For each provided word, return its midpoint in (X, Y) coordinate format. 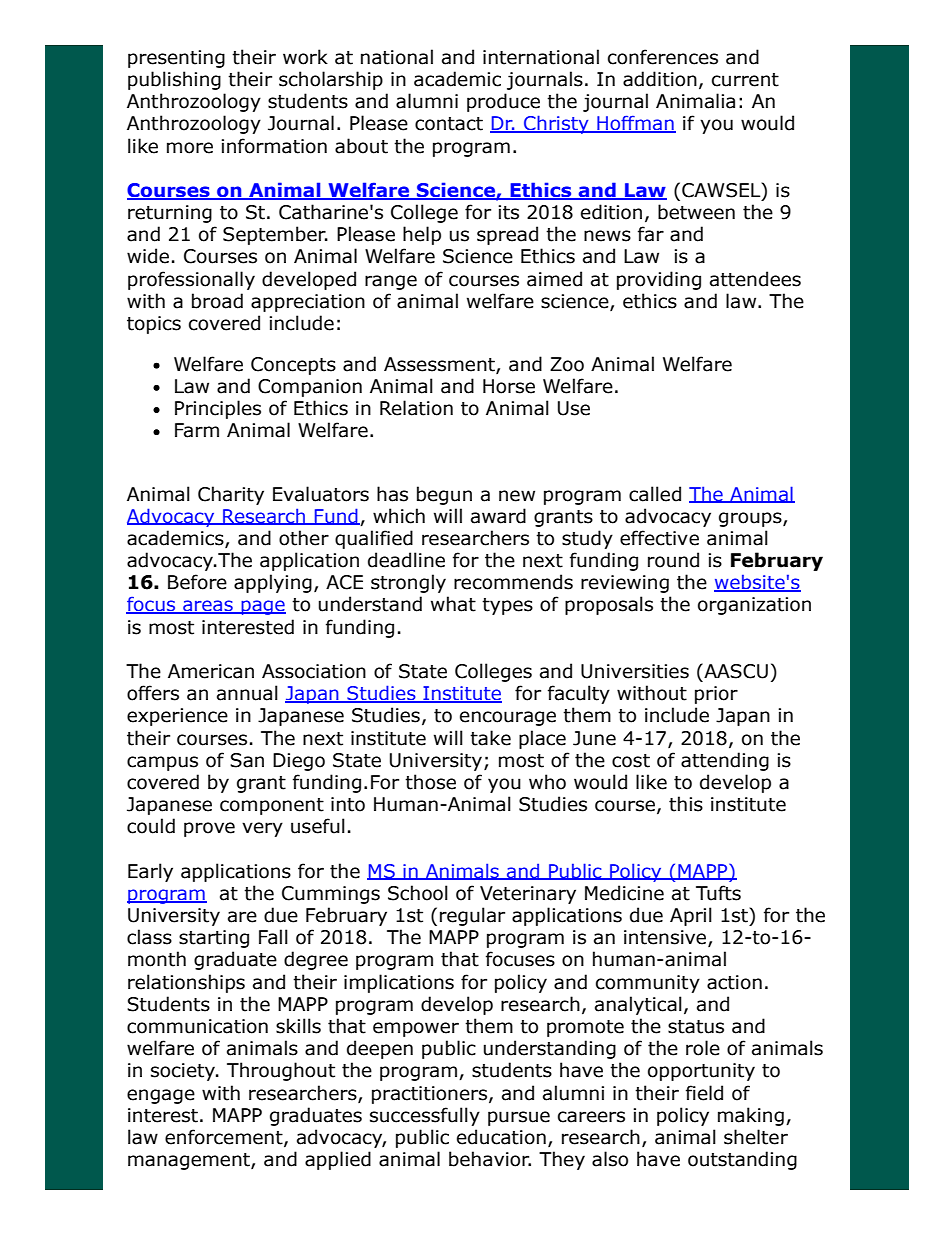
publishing (174, 80)
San (247, 760)
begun (444, 495)
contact (449, 124)
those (430, 782)
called (655, 494)
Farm (197, 430)
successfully (425, 1116)
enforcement (225, 1138)
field (704, 1093)
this (686, 804)
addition (660, 79)
